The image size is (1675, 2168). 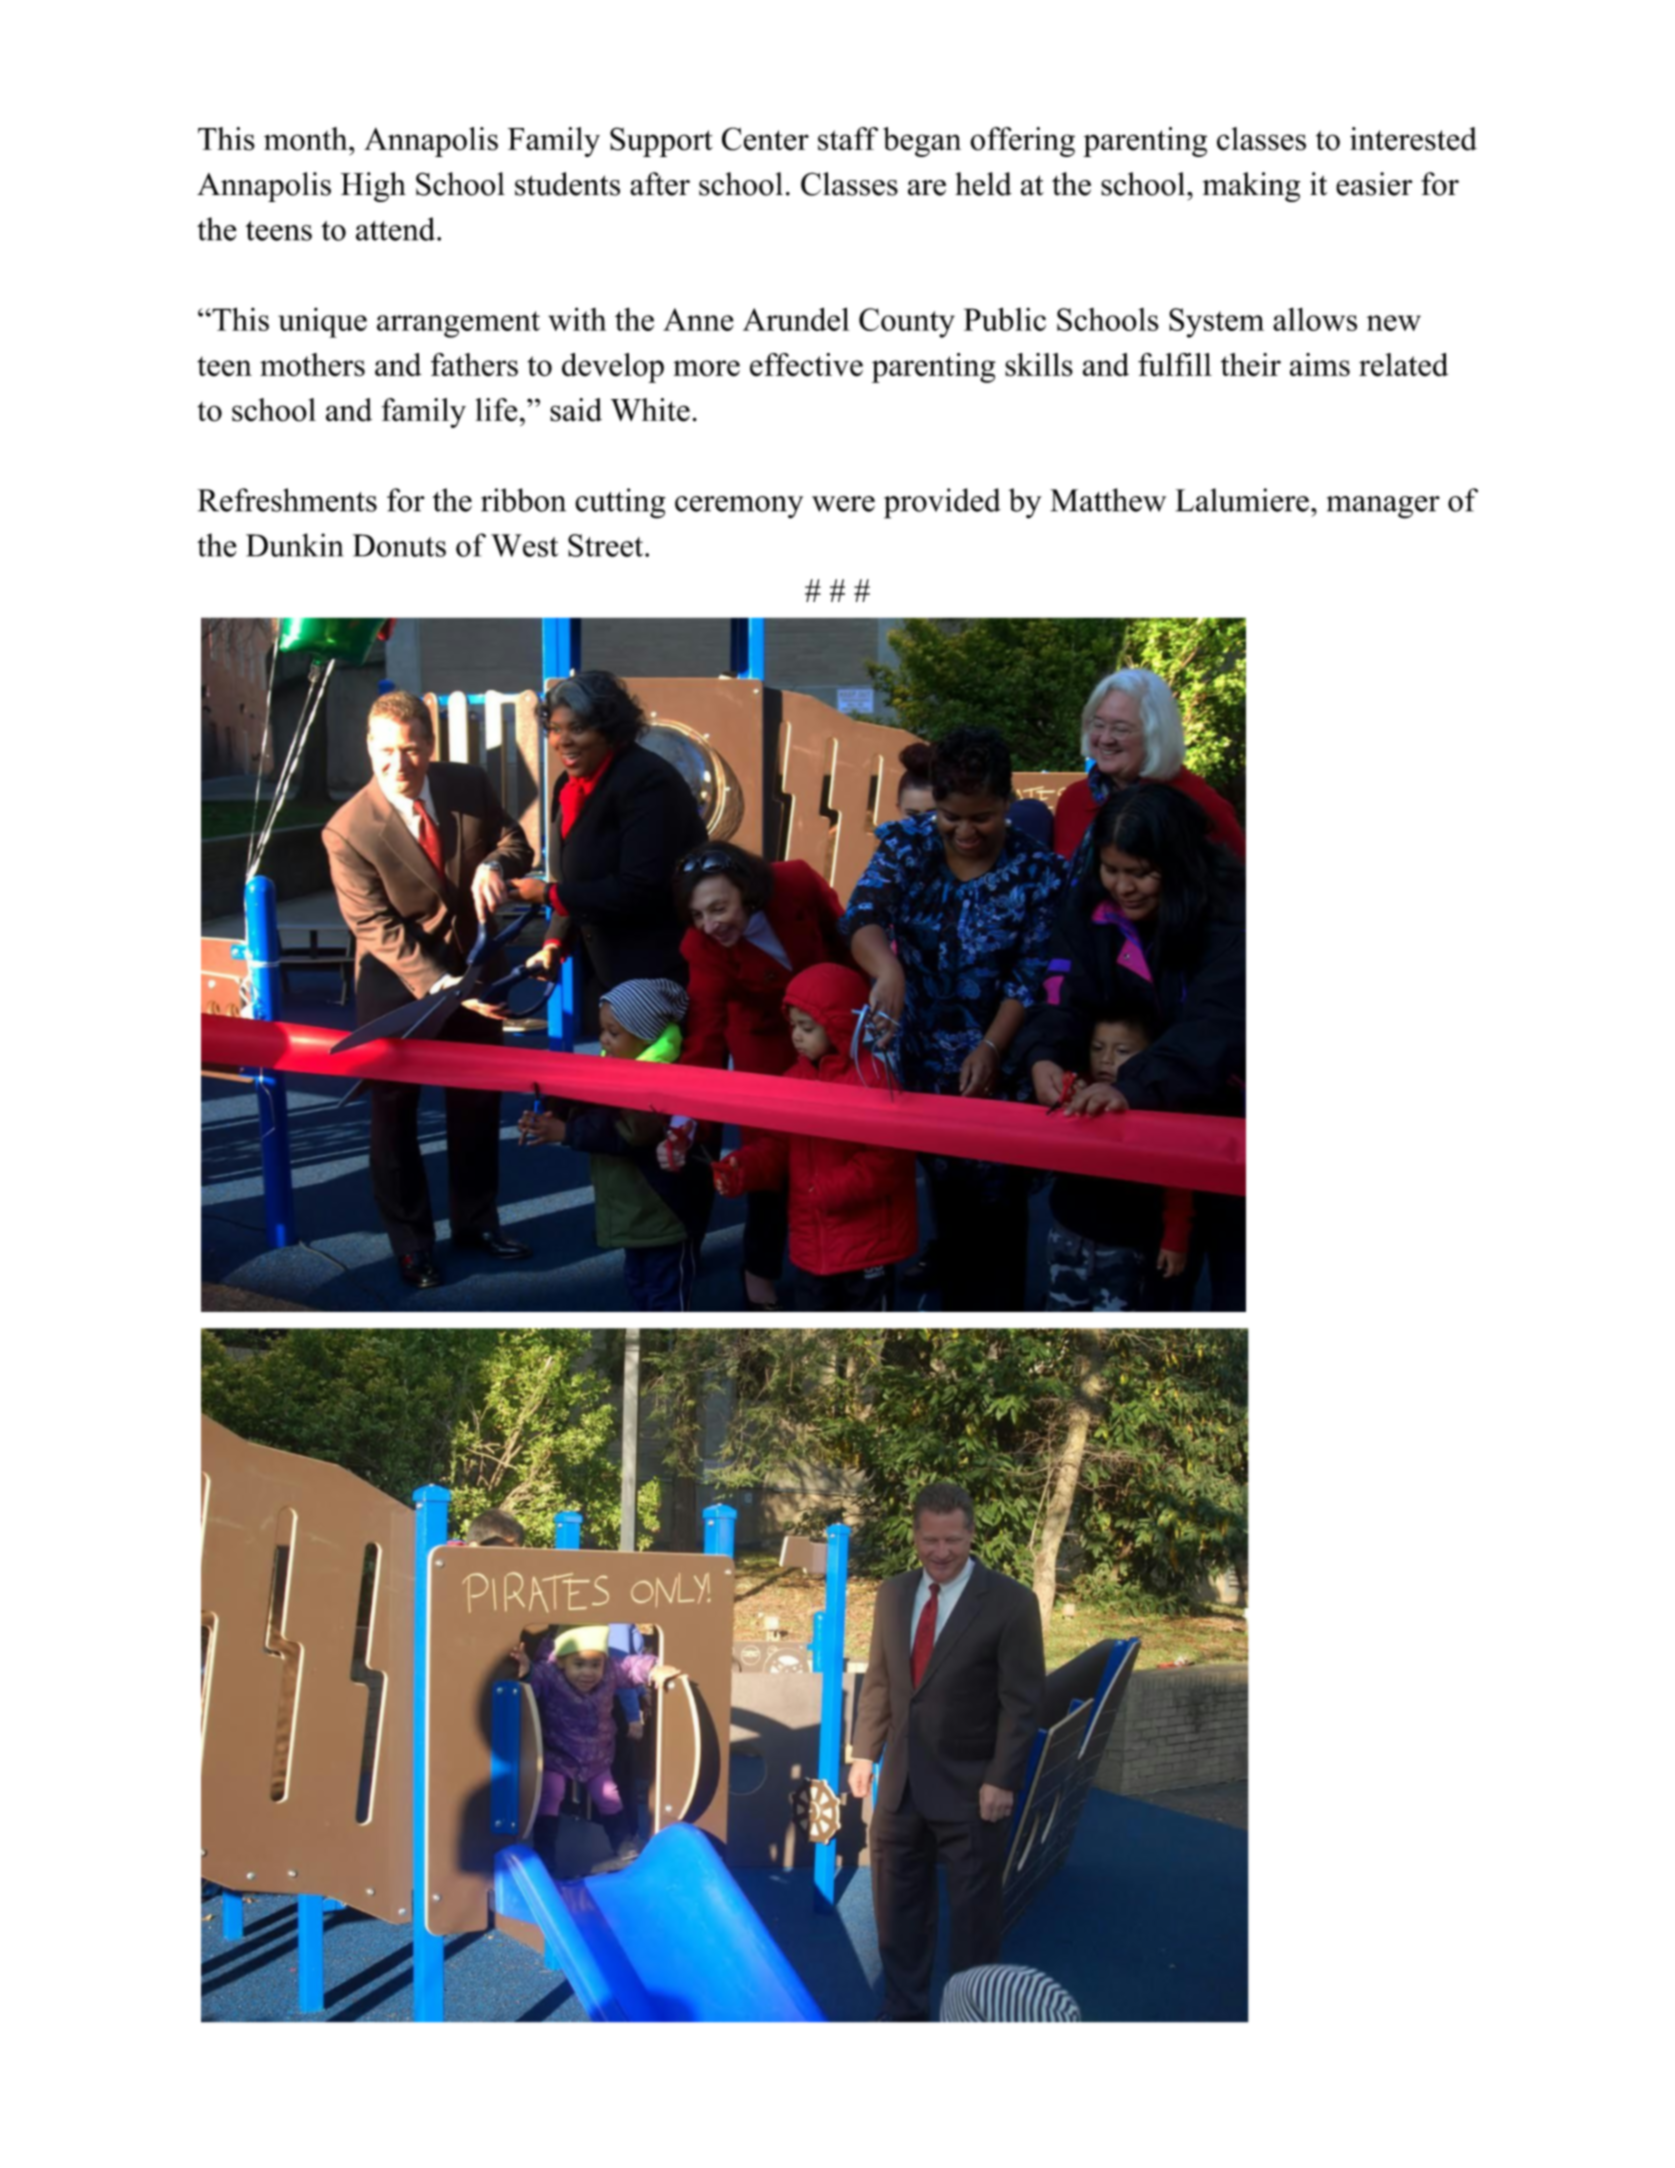 I want to click on interested, so click(x=1413, y=139).
